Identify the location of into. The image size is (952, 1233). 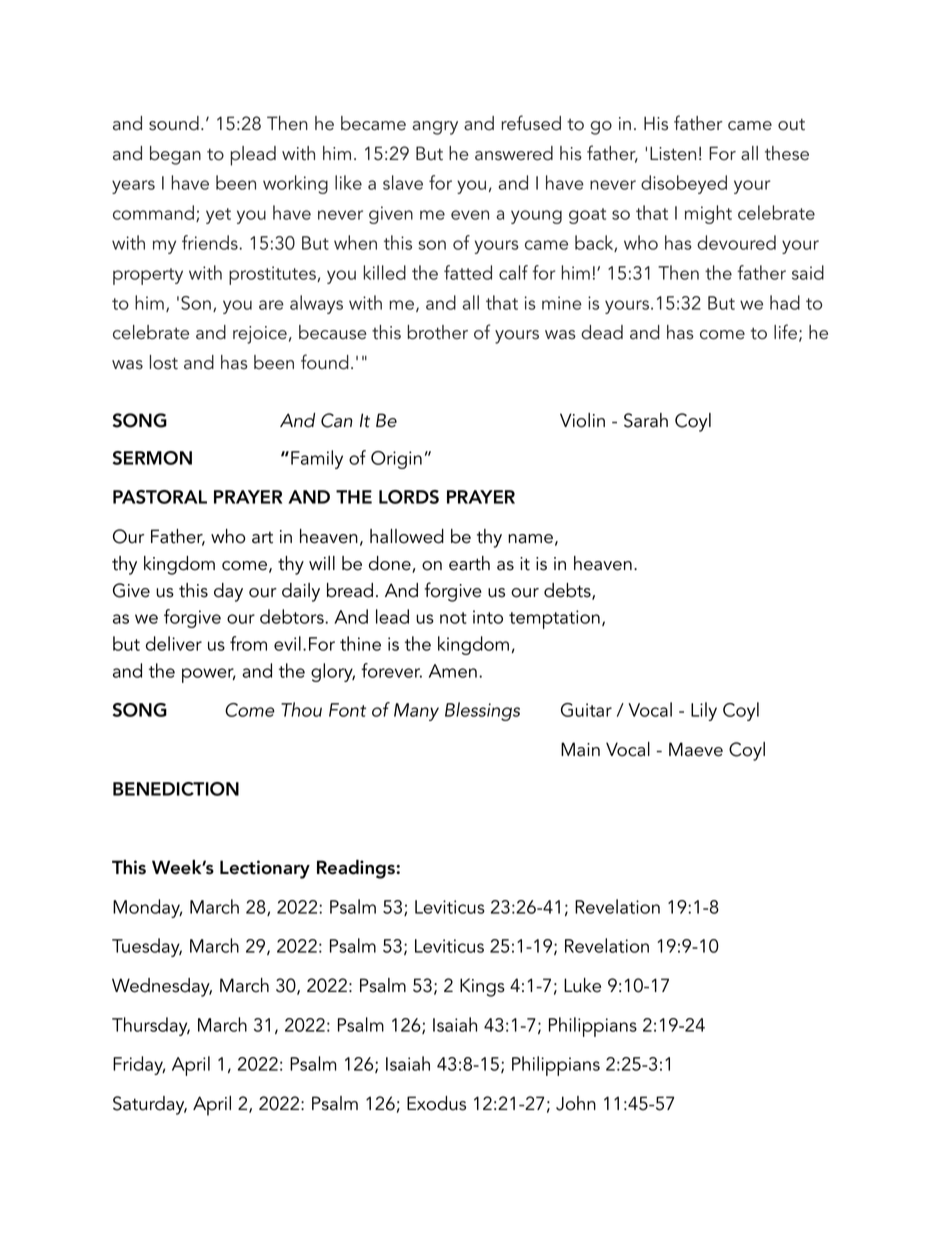
(488, 617).
